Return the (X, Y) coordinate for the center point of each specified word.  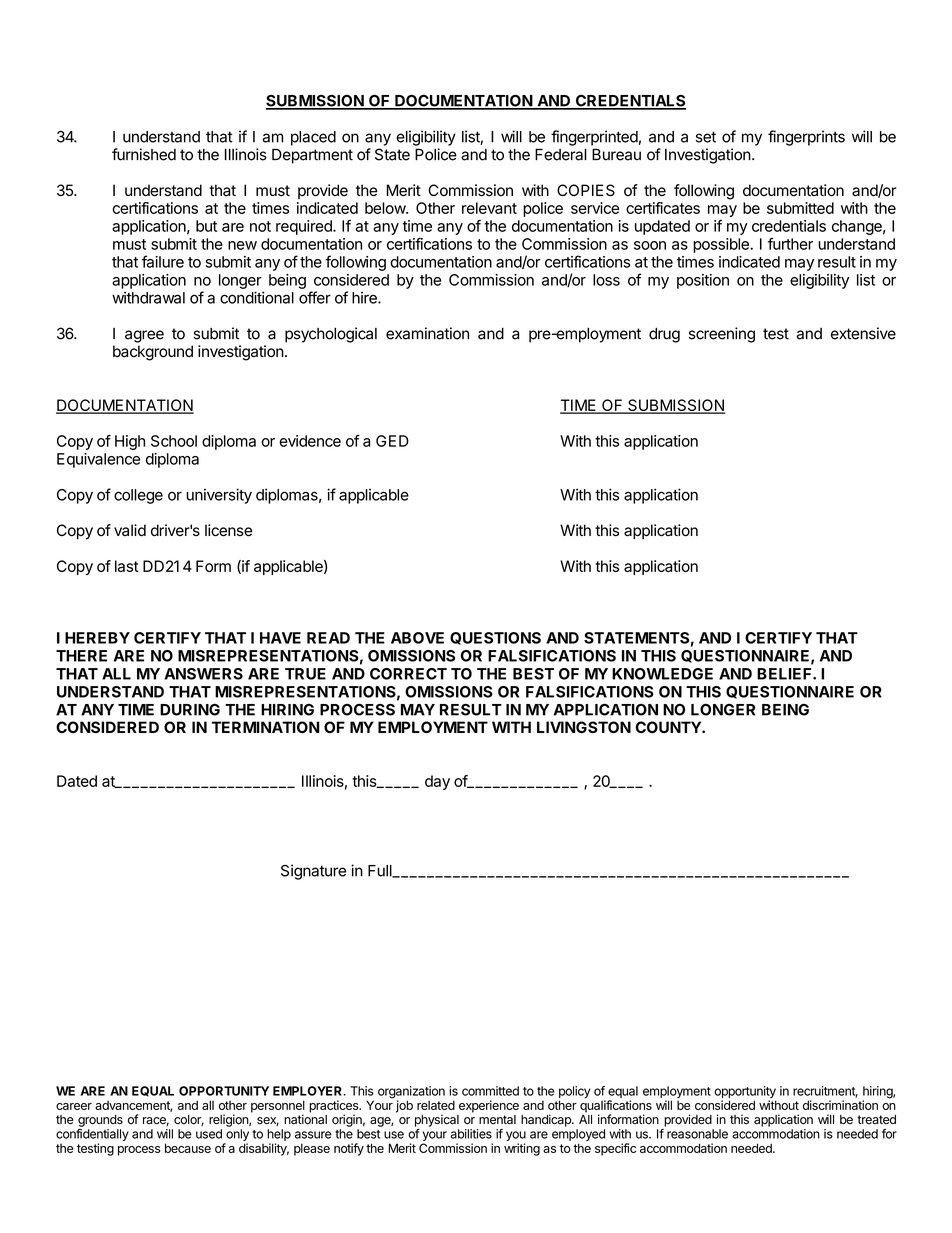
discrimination (840, 1105)
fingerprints (806, 138)
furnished (144, 154)
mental (497, 1120)
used (209, 1134)
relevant (489, 208)
